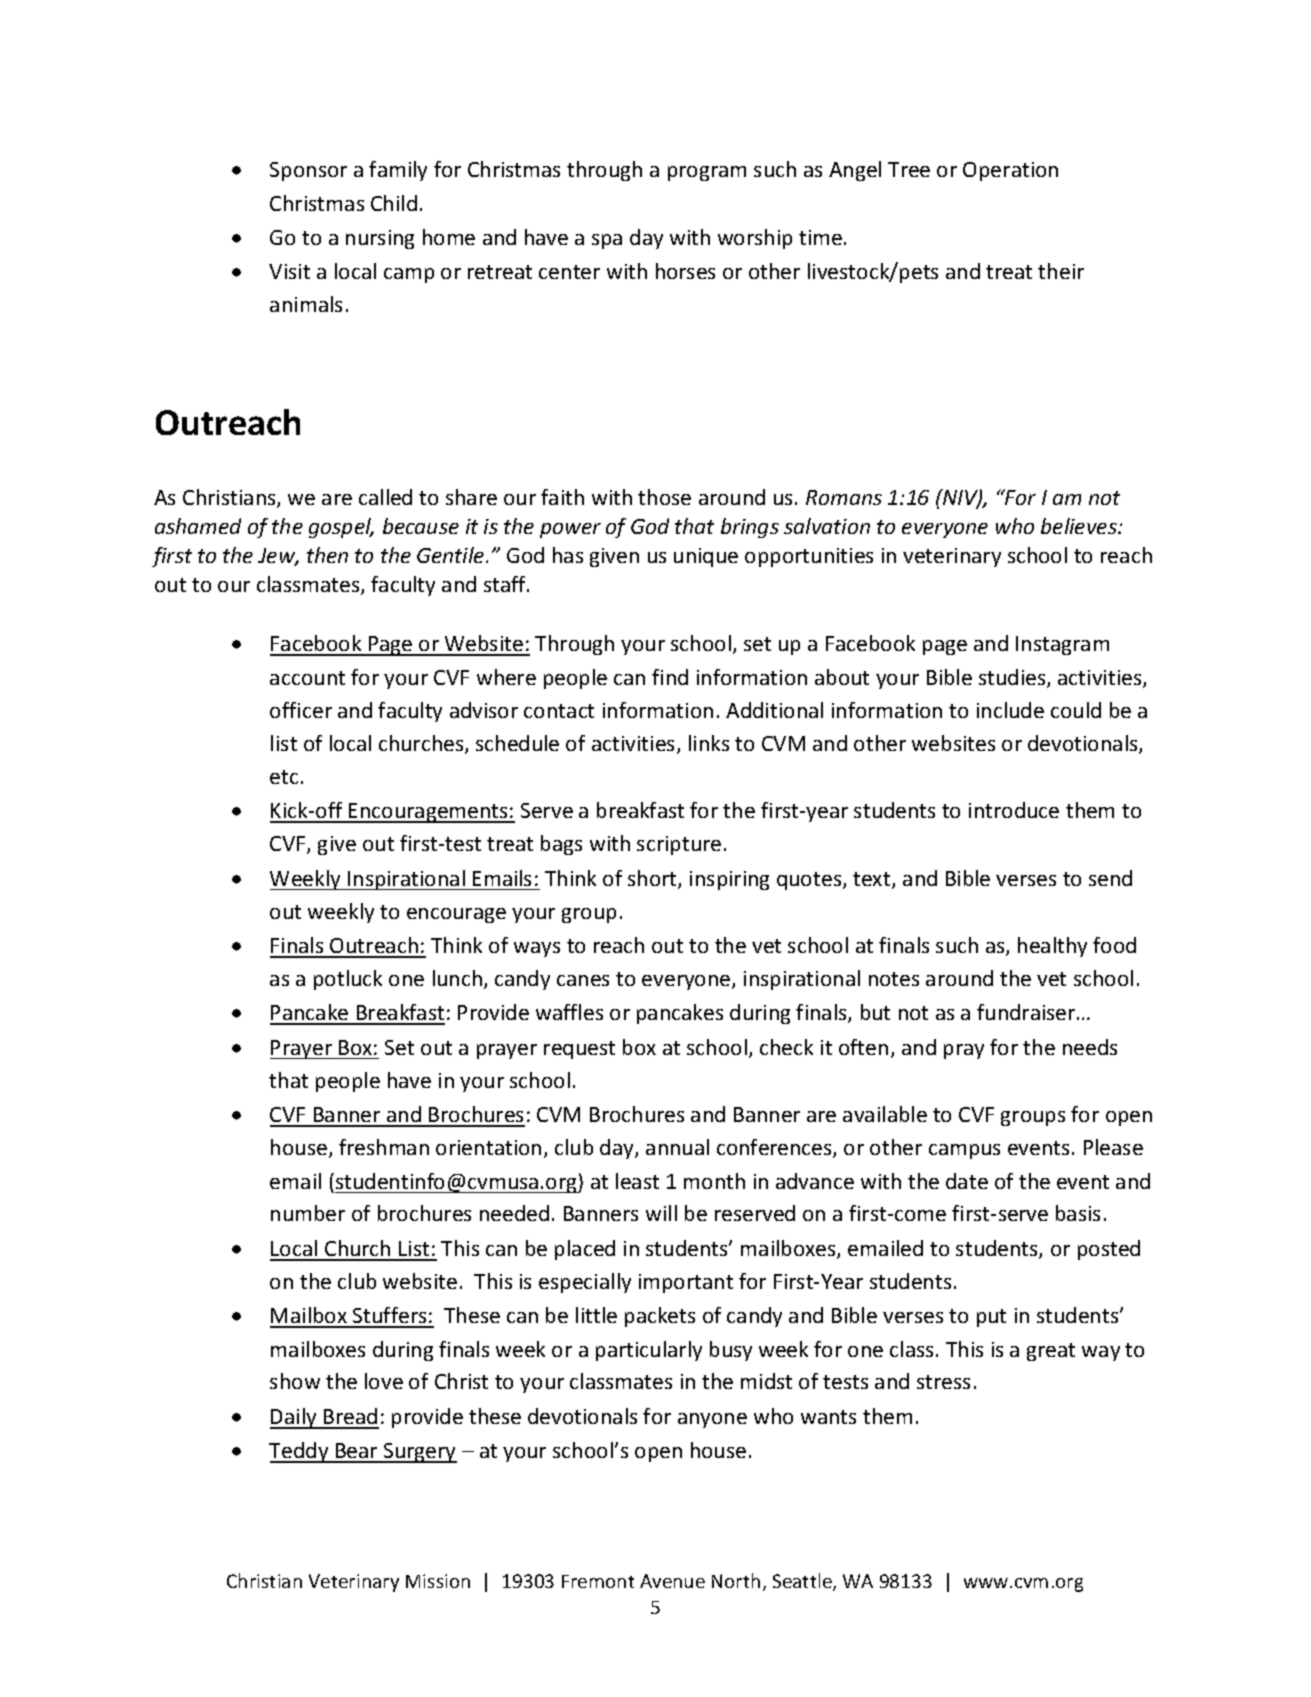  I want to click on then, so click(327, 555).
